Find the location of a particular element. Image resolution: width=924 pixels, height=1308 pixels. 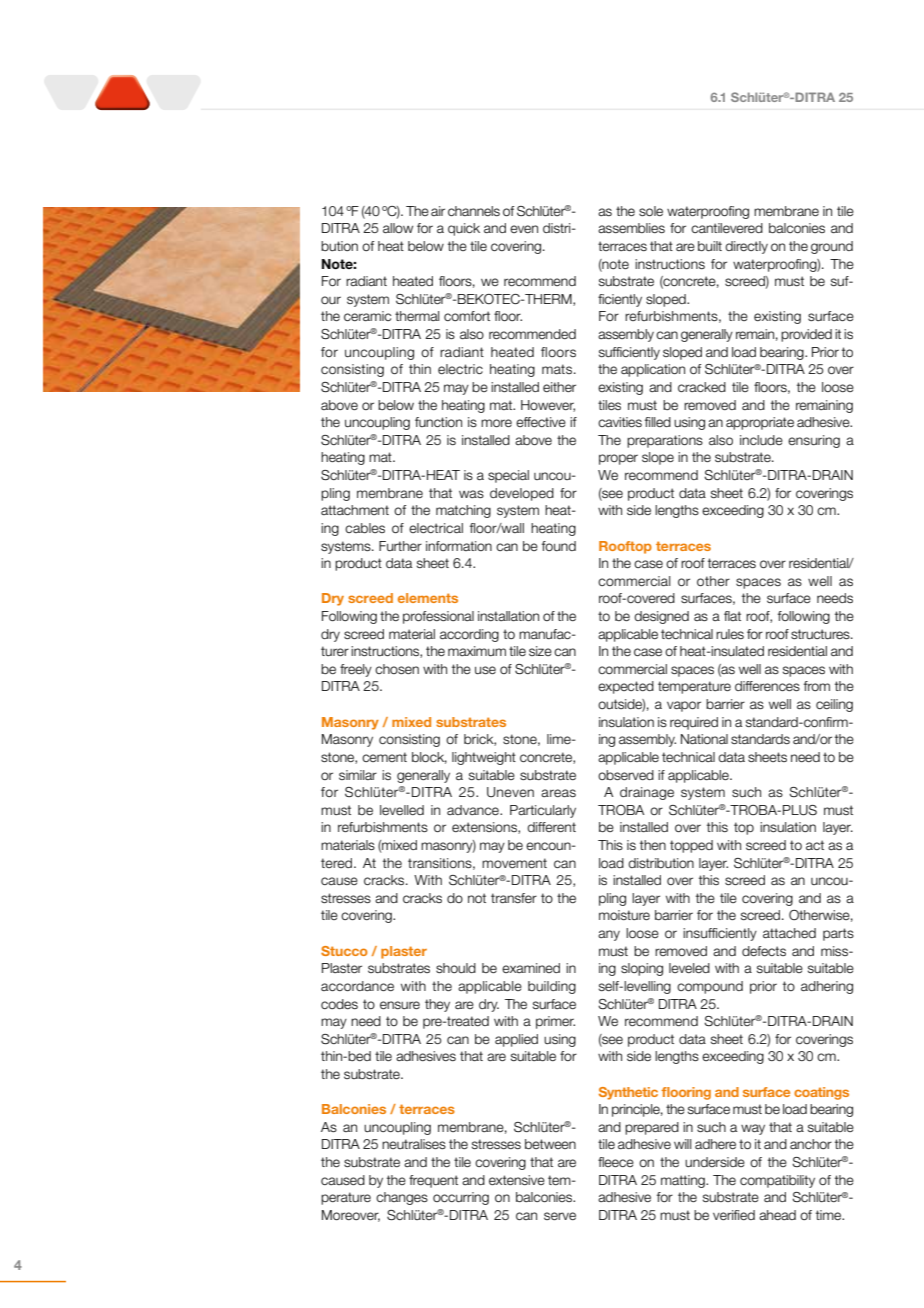

chosen is located at coordinates (397, 669).
